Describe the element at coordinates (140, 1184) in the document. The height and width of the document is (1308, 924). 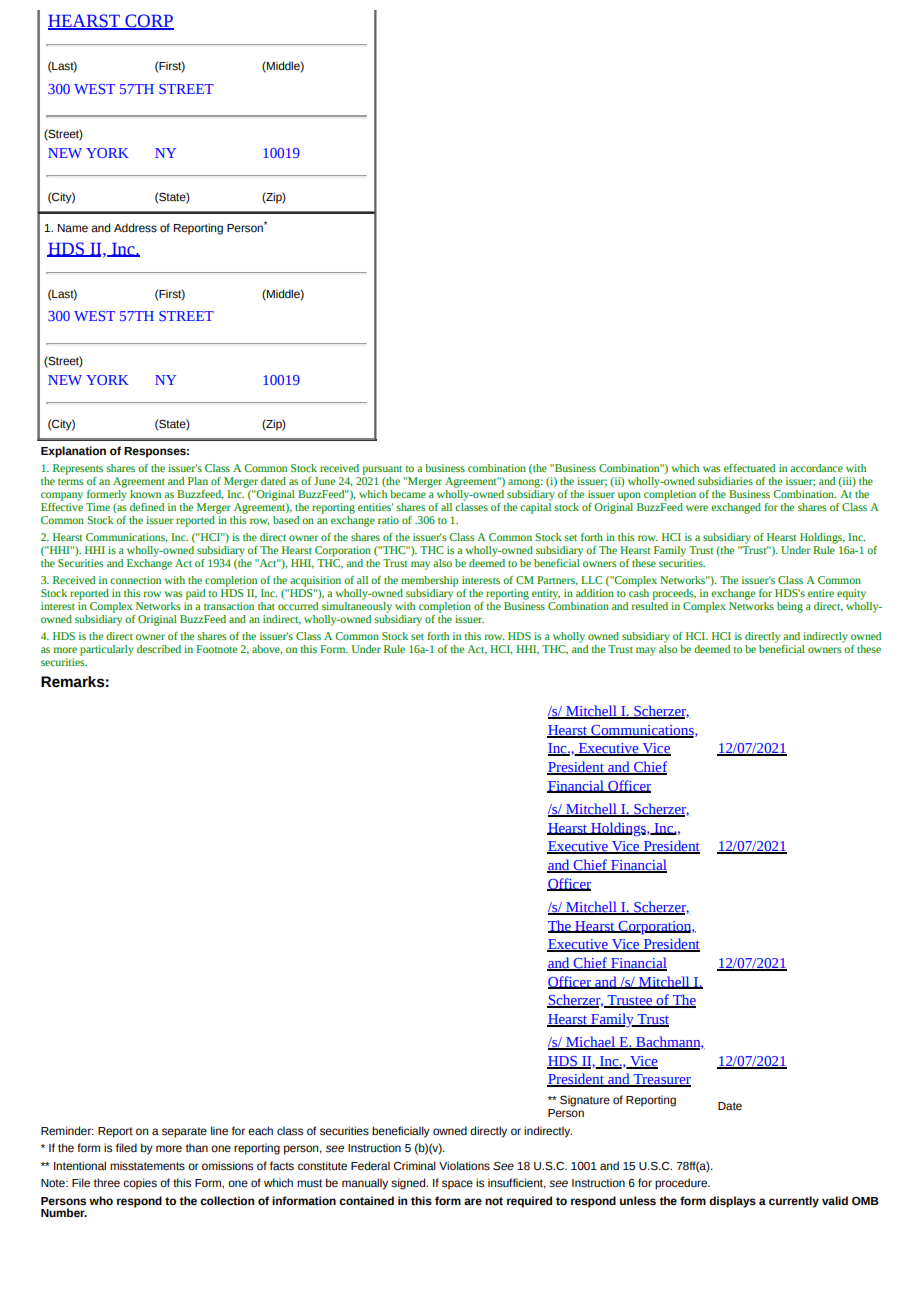
I see `copies` at that location.
